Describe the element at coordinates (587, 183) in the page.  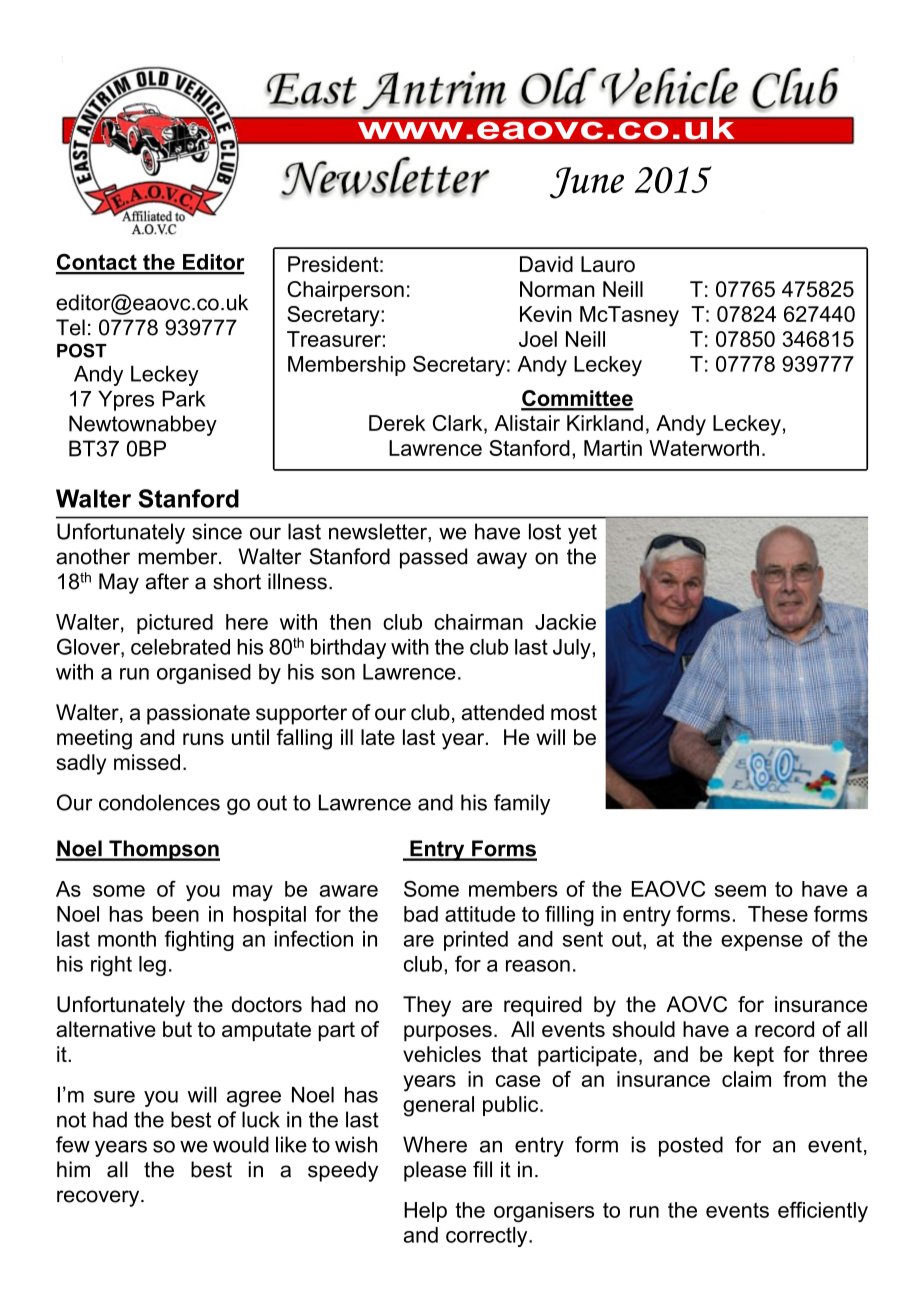
I see `June` at that location.
